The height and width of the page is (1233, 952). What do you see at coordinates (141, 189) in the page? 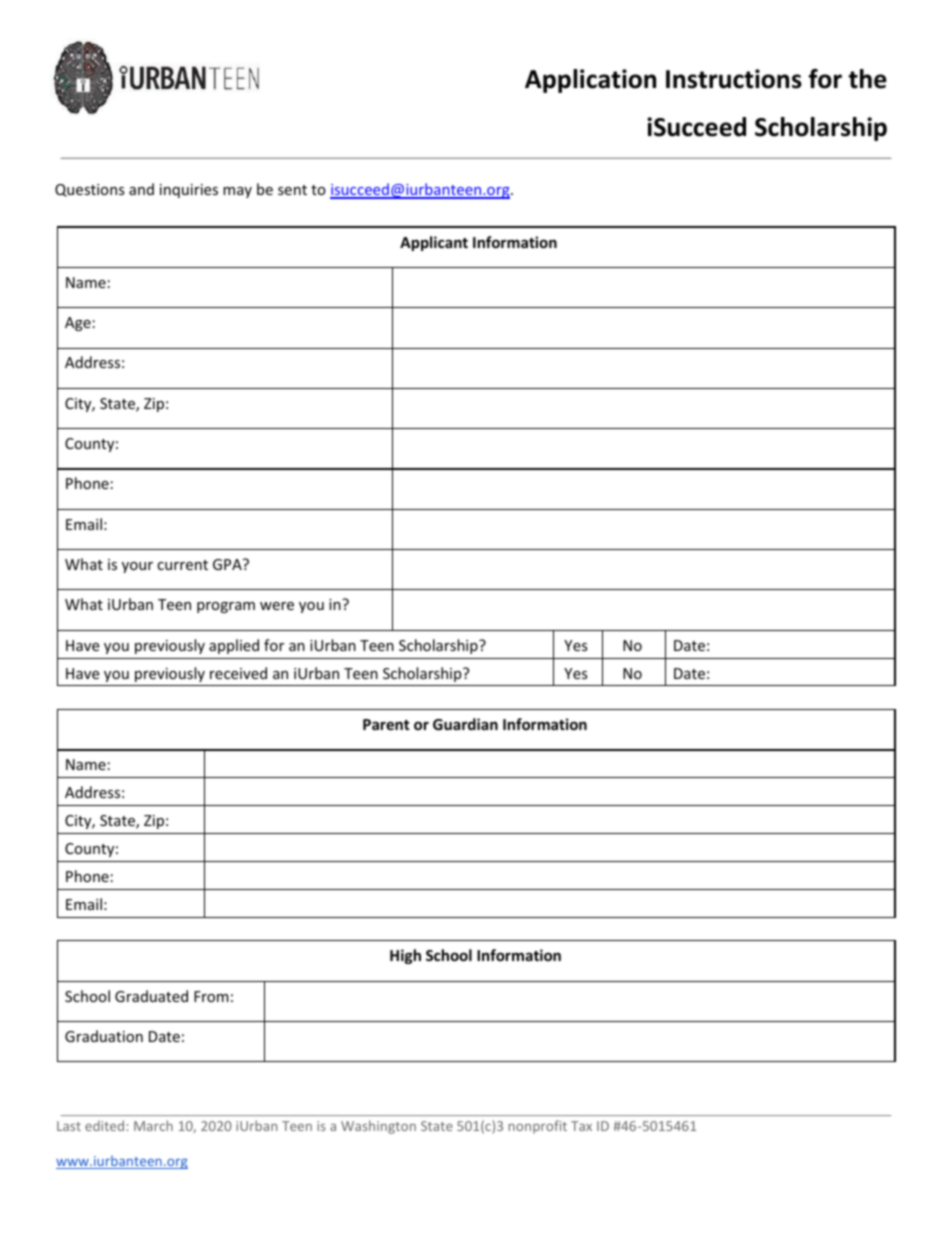
I see `and` at bounding box center [141, 189].
